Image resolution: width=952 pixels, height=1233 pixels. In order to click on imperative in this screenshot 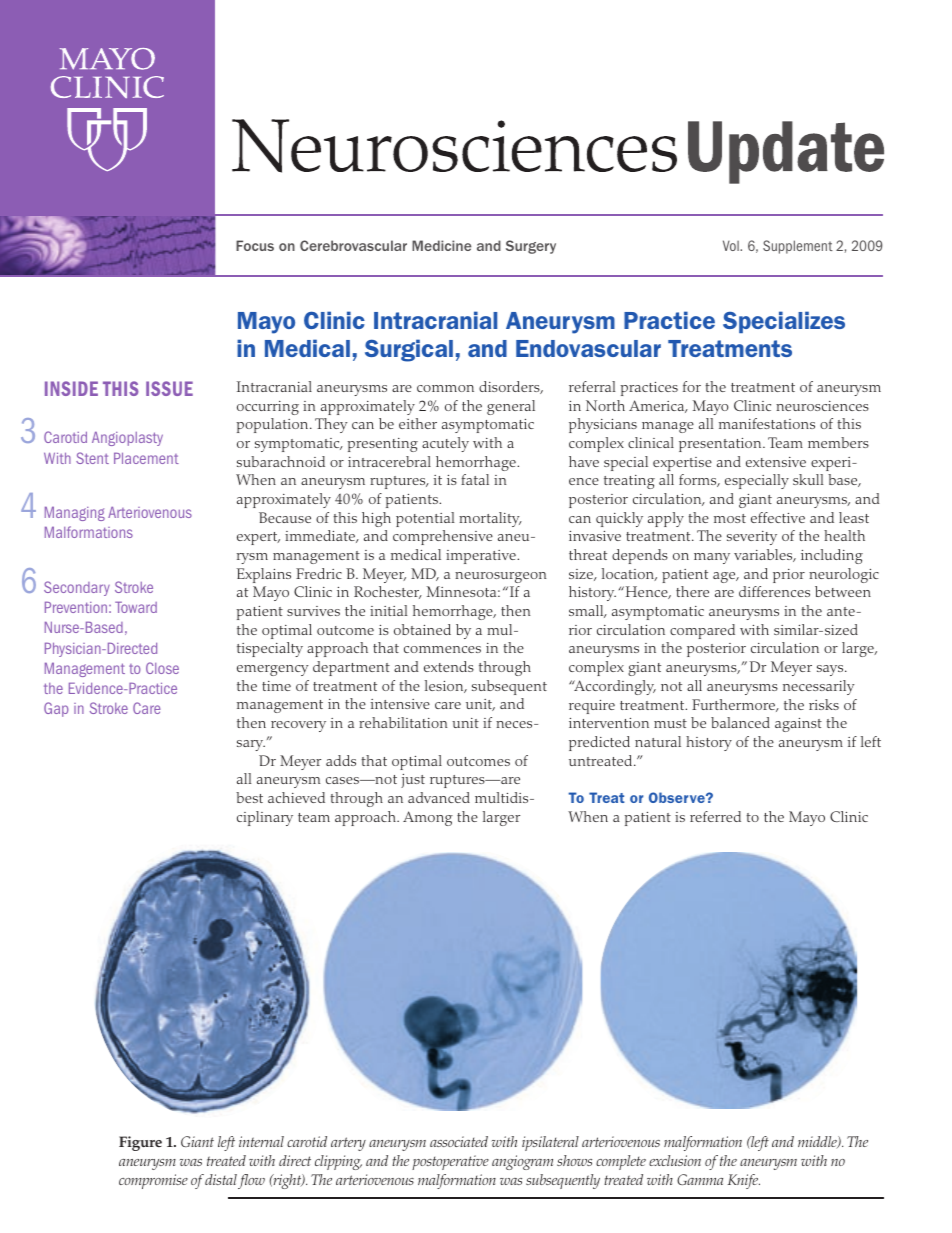, I will do `click(482, 557)`.
